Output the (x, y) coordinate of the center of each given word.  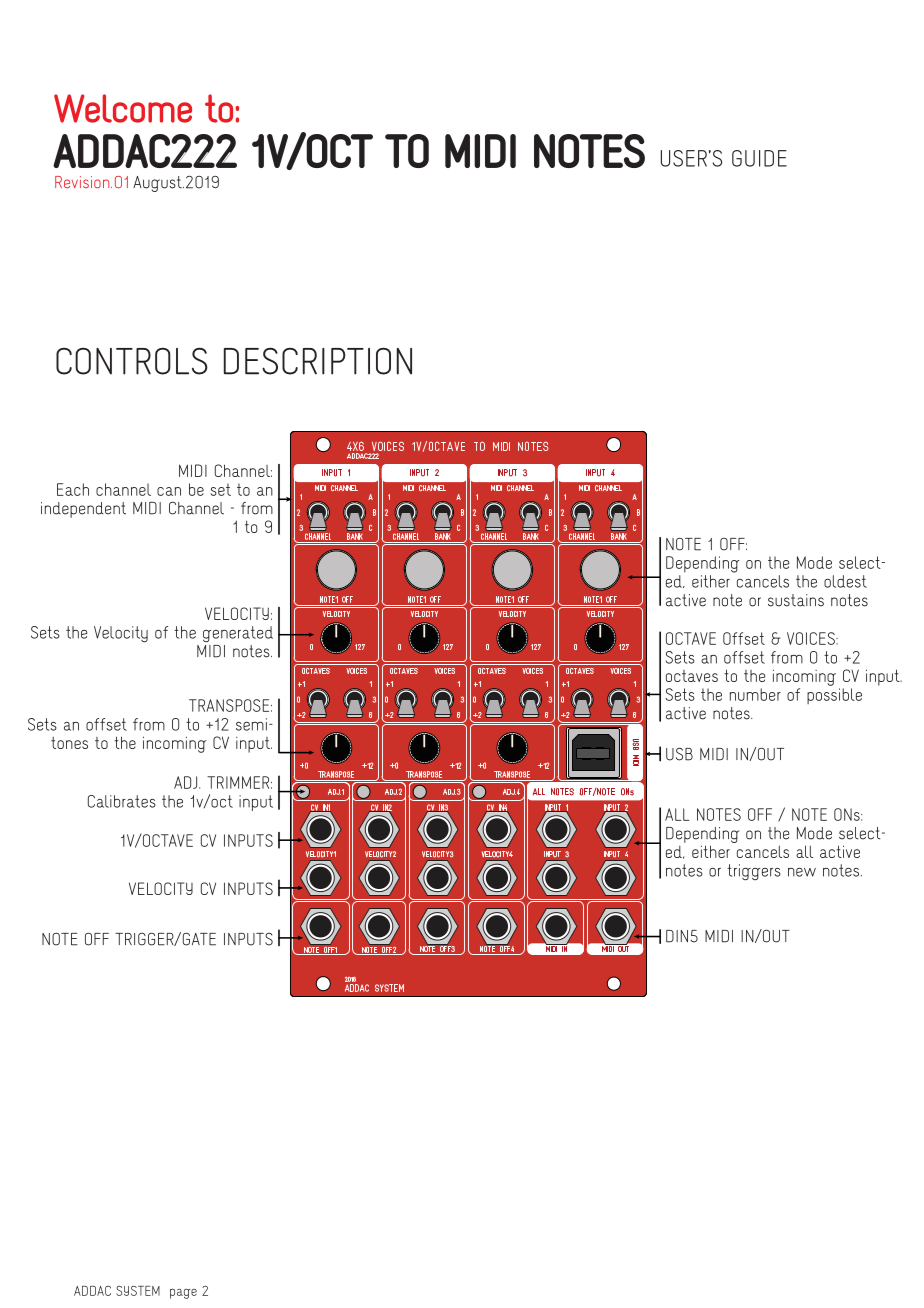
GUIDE (759, 158)
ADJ (187, 782)
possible (834, 696)
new (802, 872)
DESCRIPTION (318, 361)
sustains (796, 600)
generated (238, 634)
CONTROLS (132, 361)
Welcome (123, 108)
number (755, 694)
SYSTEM (138, 1291)
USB (679, 754)
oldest (845, 581)
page (183, 1294)
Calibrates (122, 801)
